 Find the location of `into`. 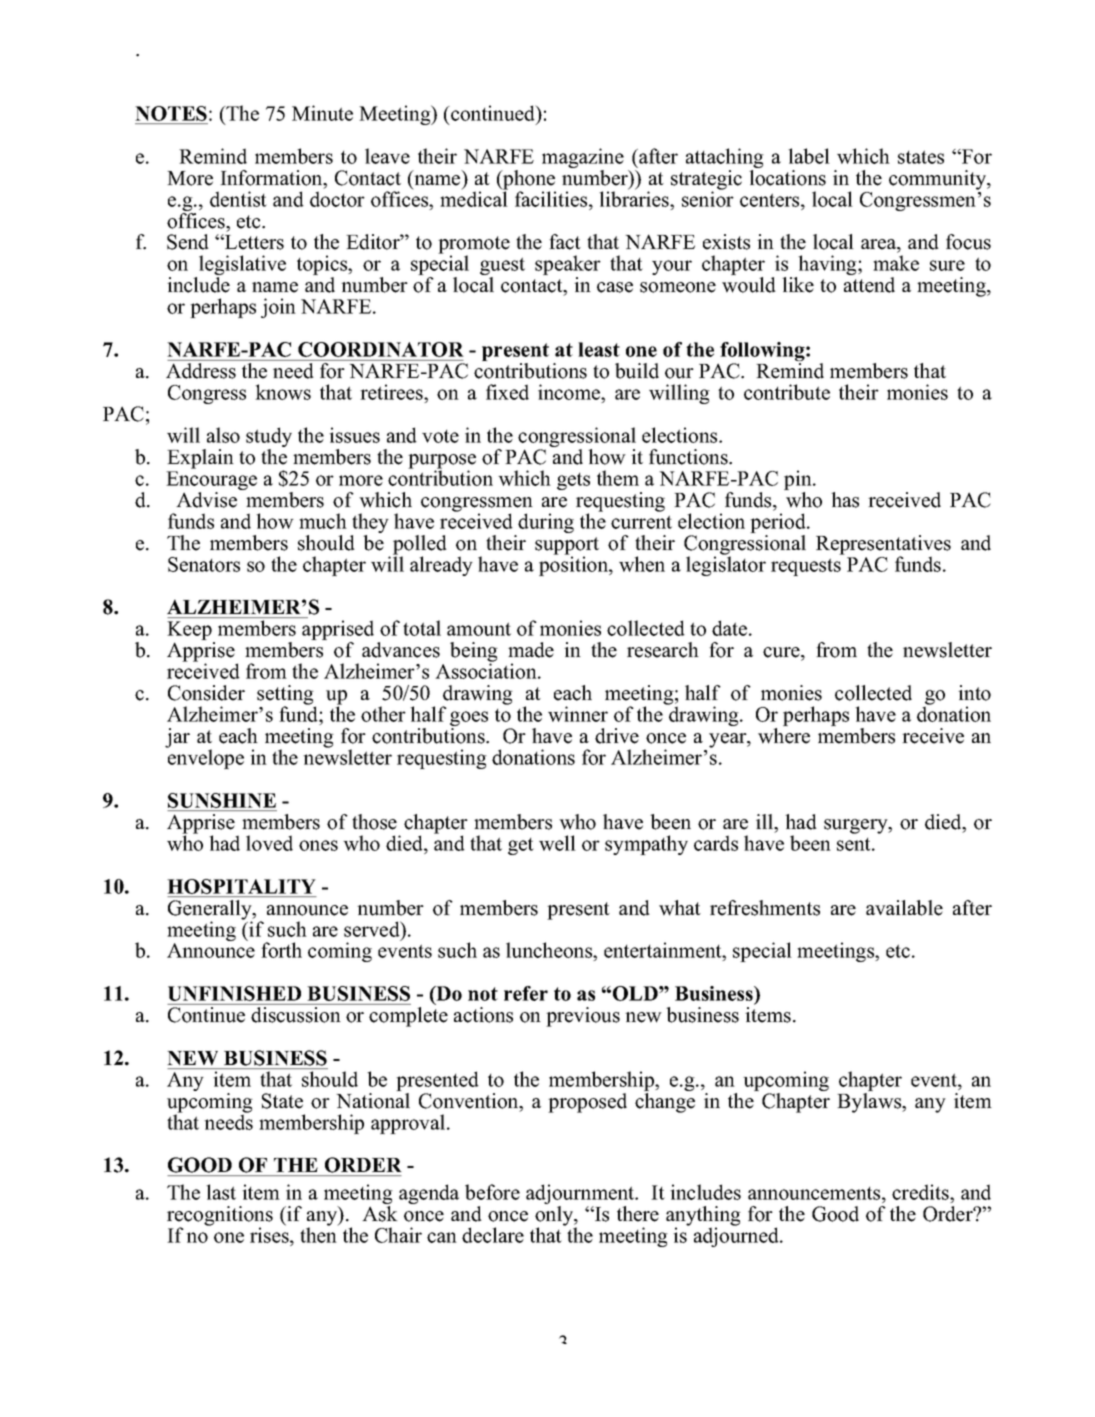

into is located at coordinates (974, 693).
